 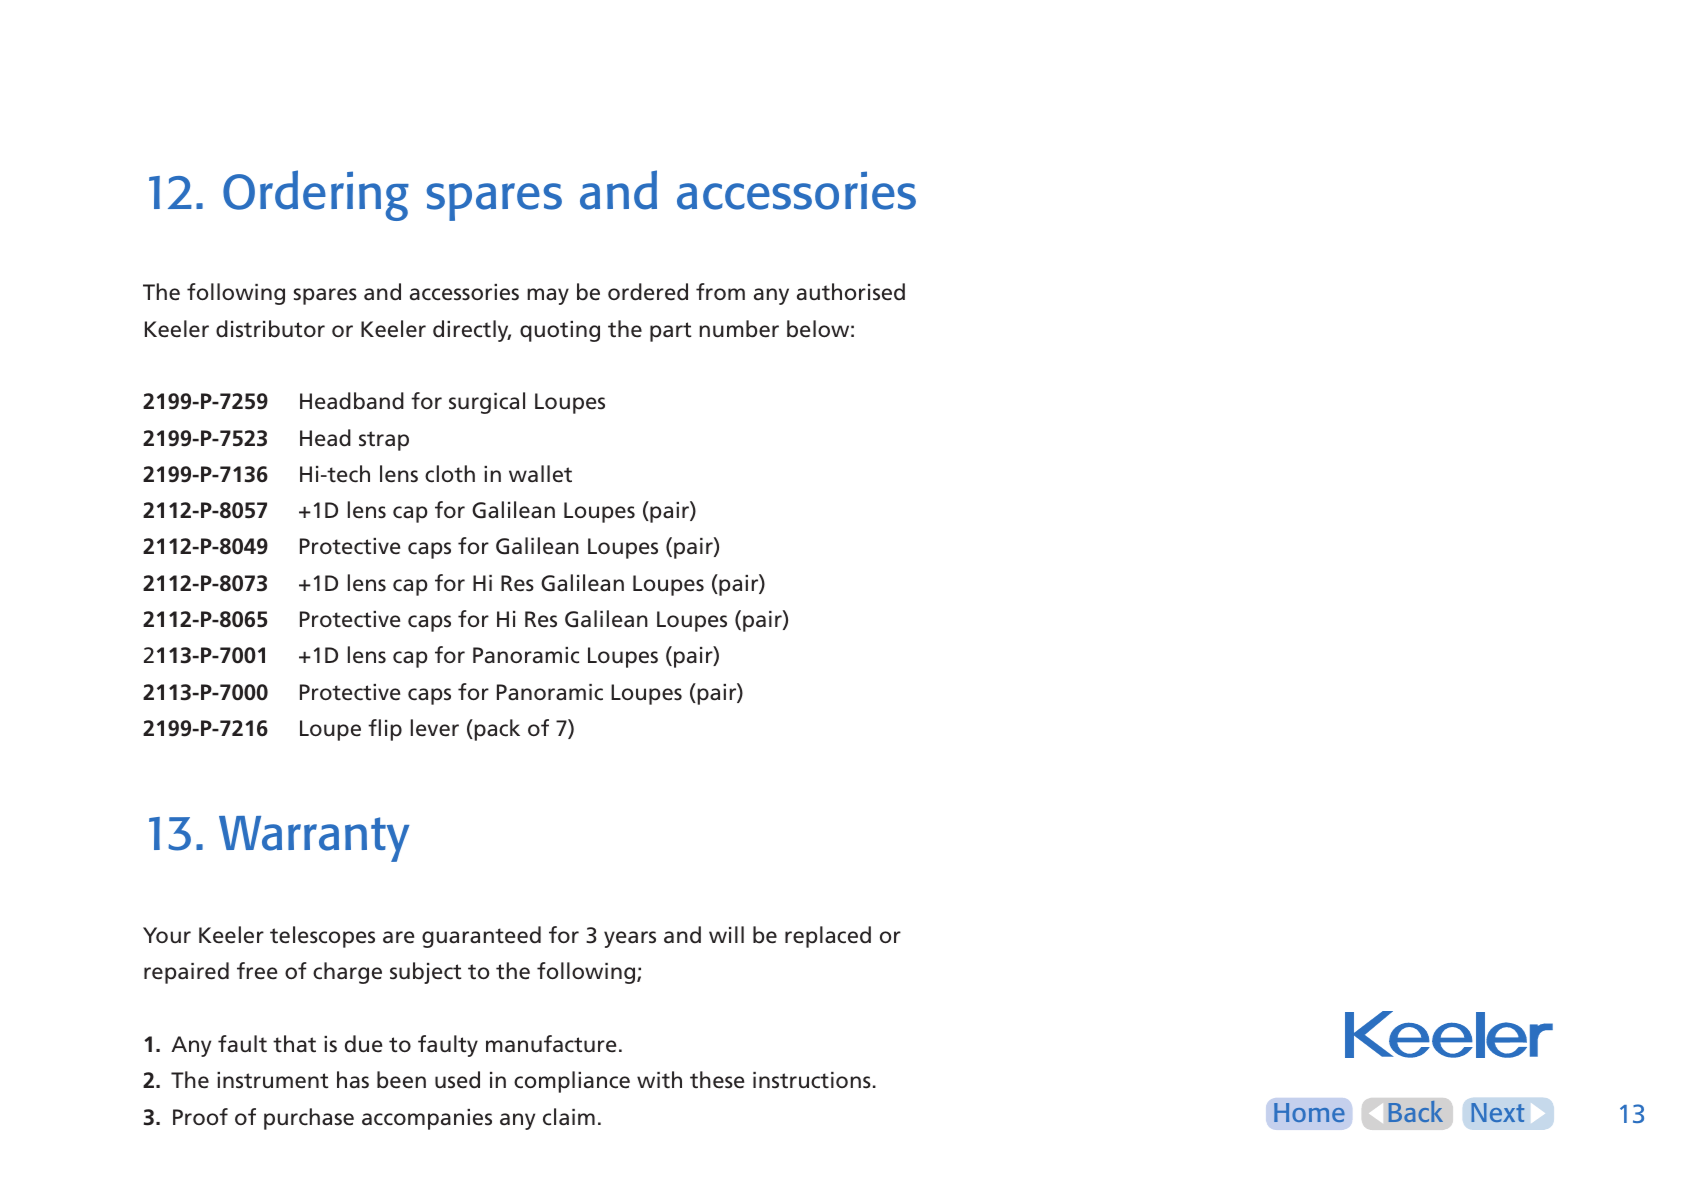 I want to click on instructions, so click(x=812, y=1080).
